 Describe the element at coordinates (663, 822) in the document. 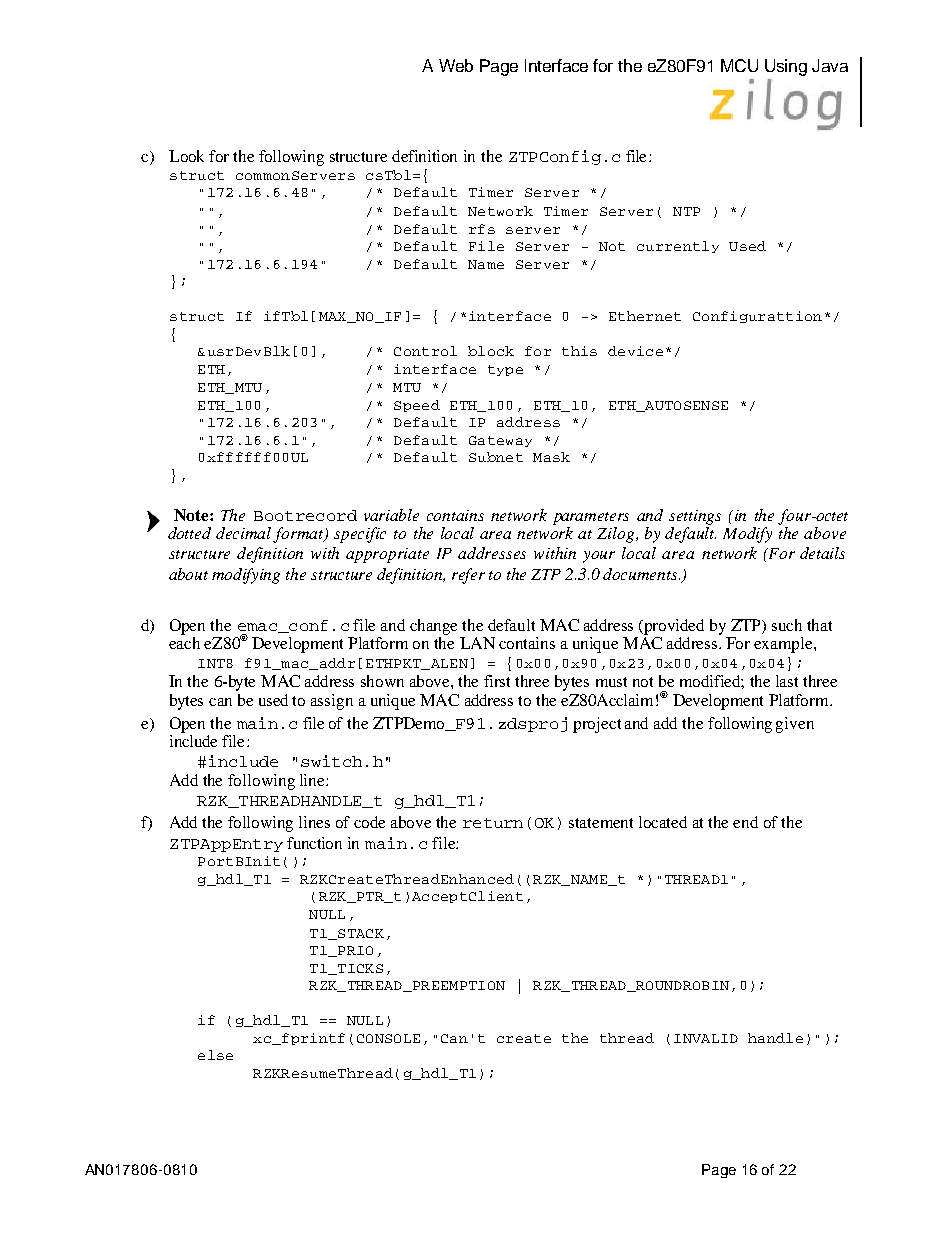

I see `located` at that location.
